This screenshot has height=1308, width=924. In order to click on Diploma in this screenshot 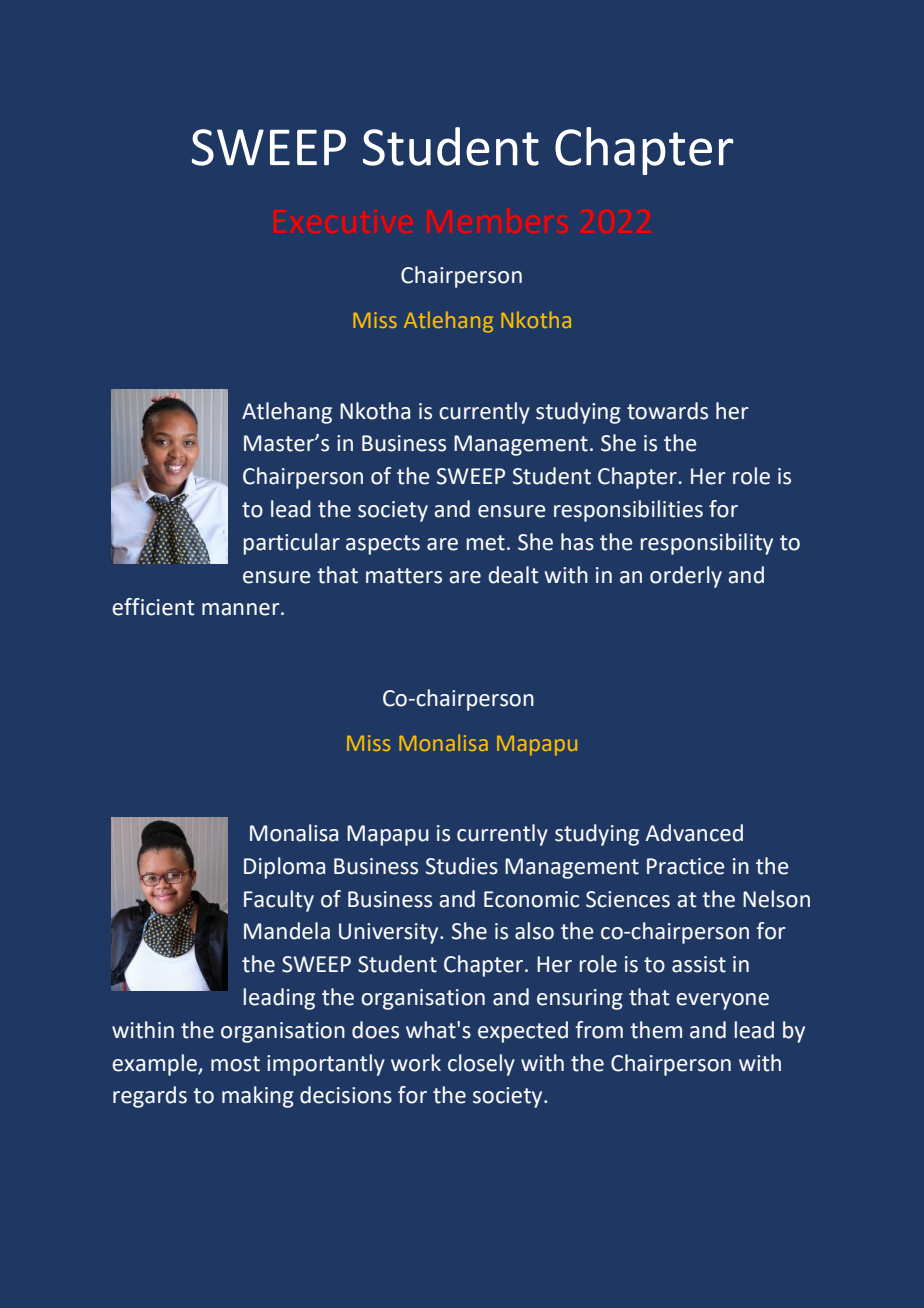, I will do `click(284, 868)`.
